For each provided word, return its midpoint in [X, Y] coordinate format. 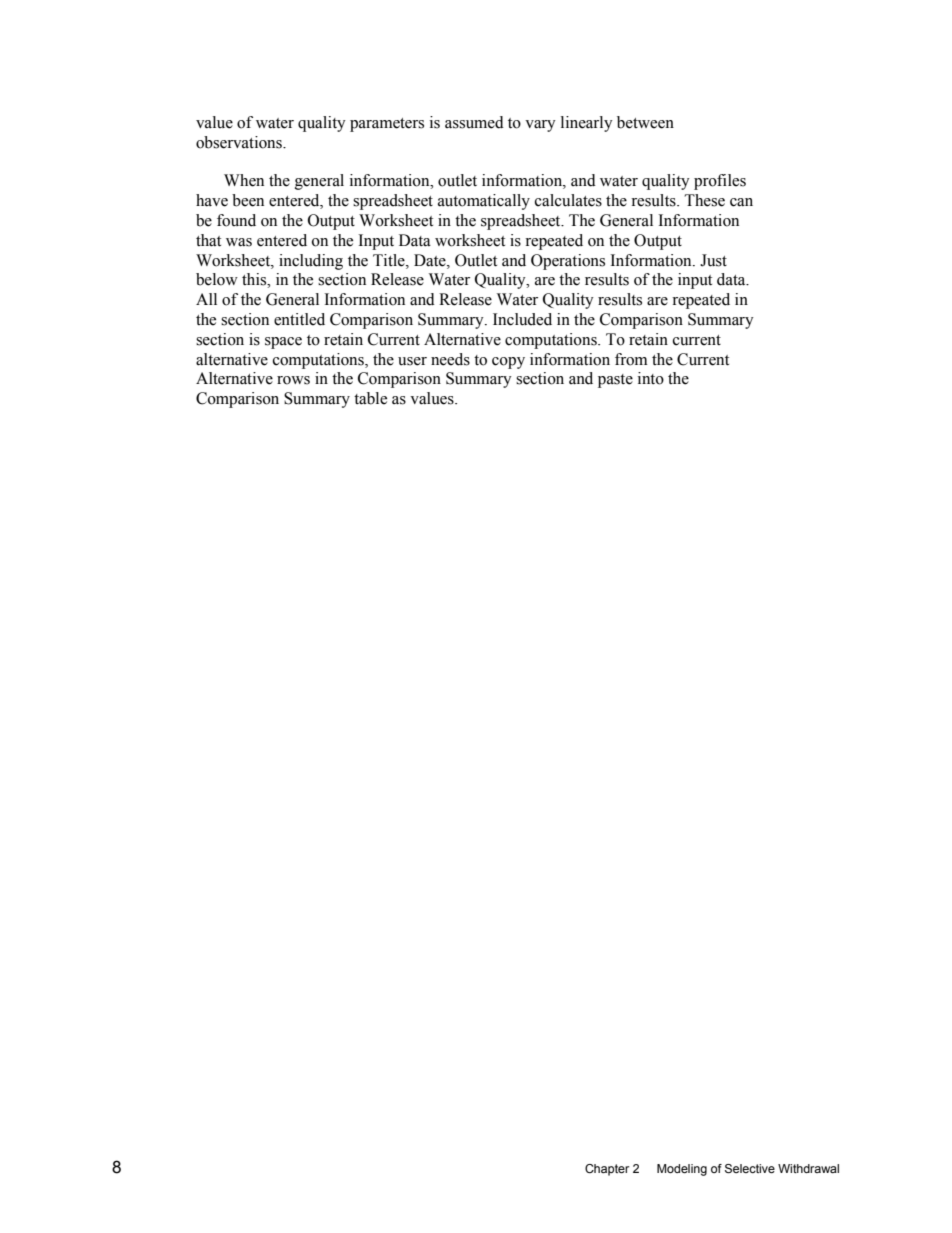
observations [240, 142]
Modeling [682, 1170]
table [370, 398]
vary [540, 126]
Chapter [607, 1170]
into [651, 378]
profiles [720, 182]
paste [615, 381]
